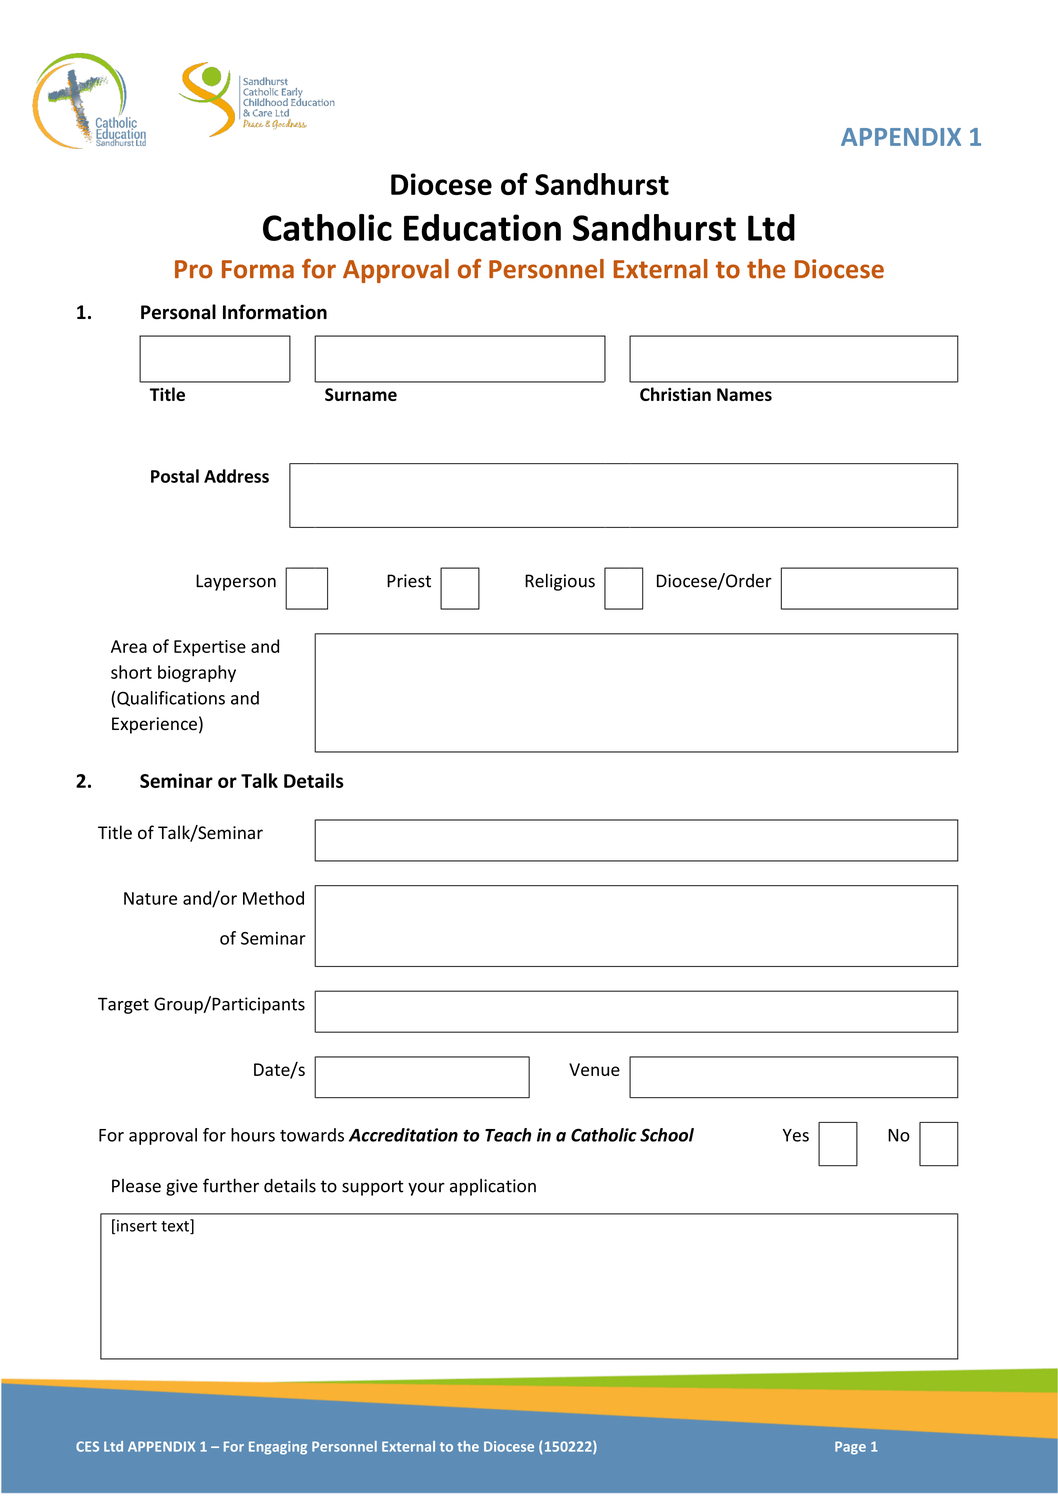 The width and height of the page is (1058, 1496). Describe the element at coordinates (273, 898) in the page. I see `Method` at that location.
